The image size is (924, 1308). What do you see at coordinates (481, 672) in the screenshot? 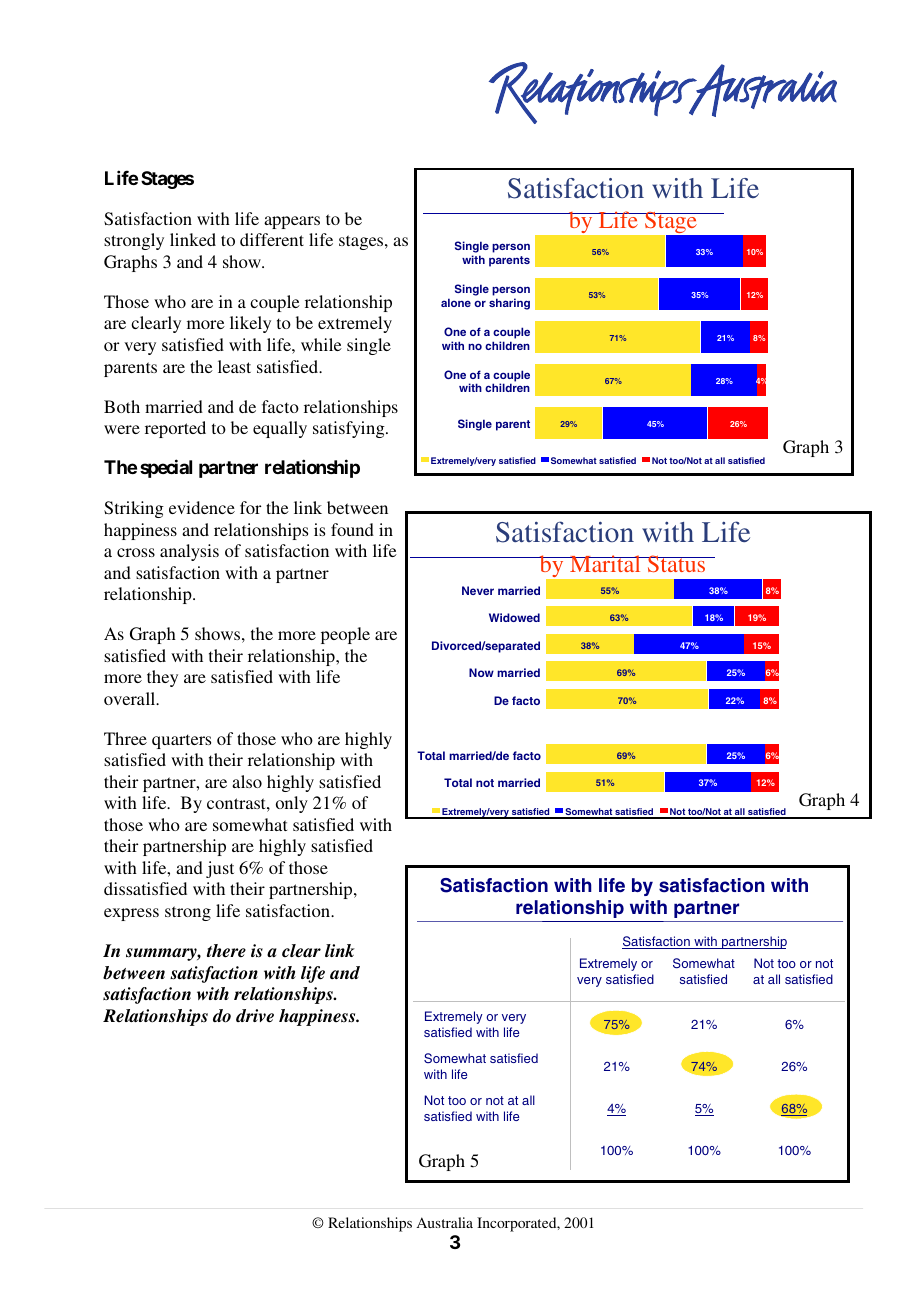
I see `Now` at bounding box center [481, 672].
